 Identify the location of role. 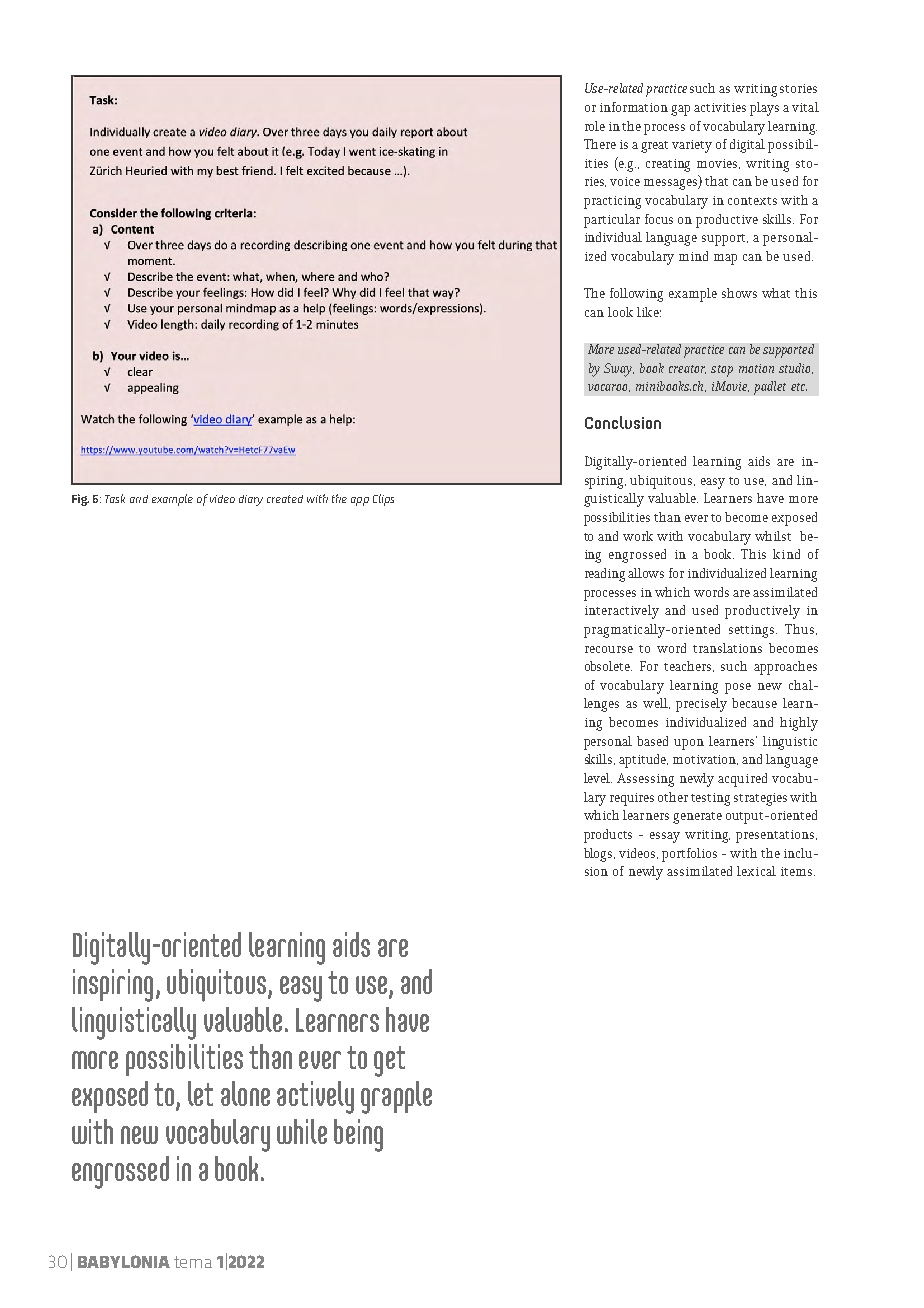
(595, 126).
